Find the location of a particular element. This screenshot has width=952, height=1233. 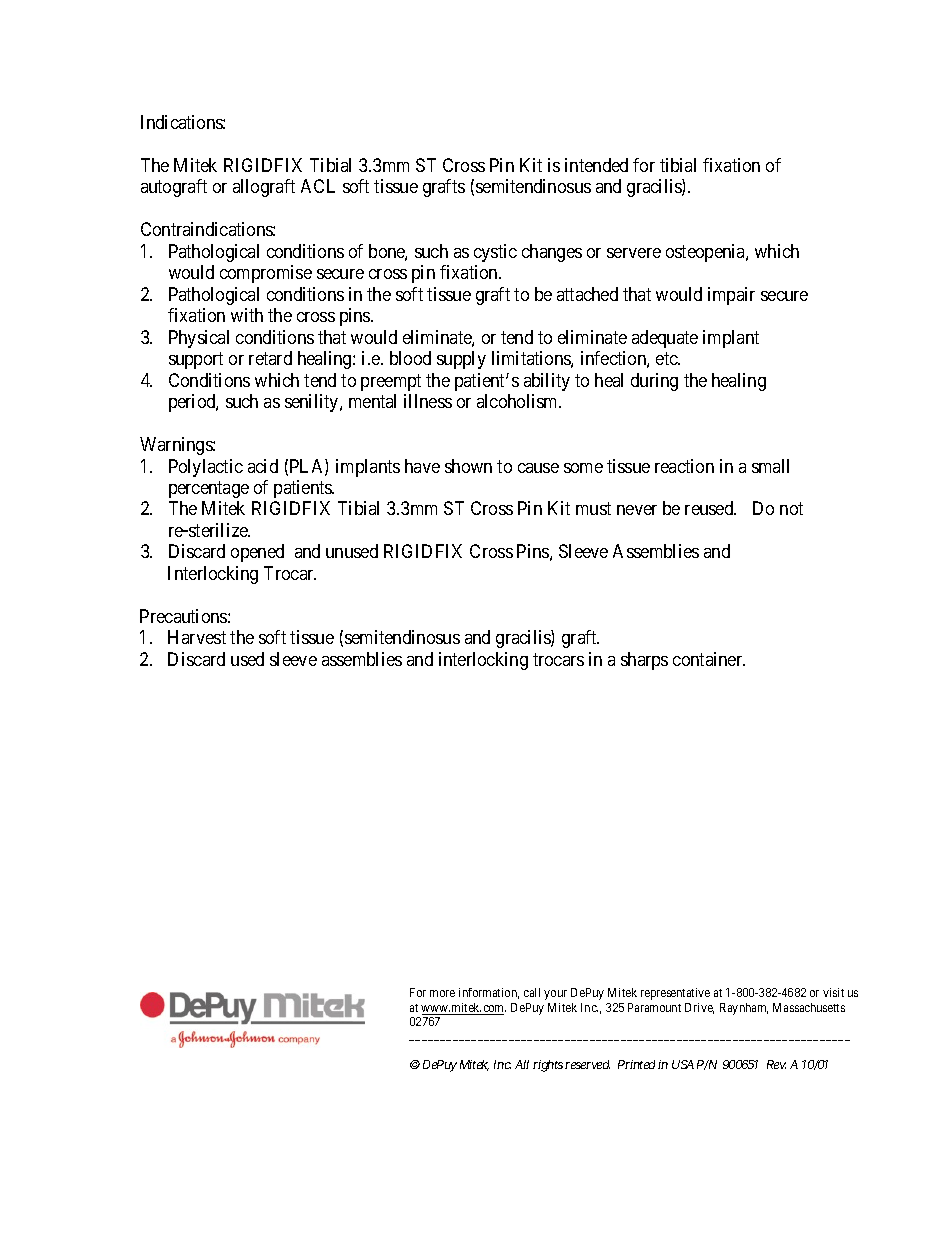

cause is located at coordinates (538, 468).
